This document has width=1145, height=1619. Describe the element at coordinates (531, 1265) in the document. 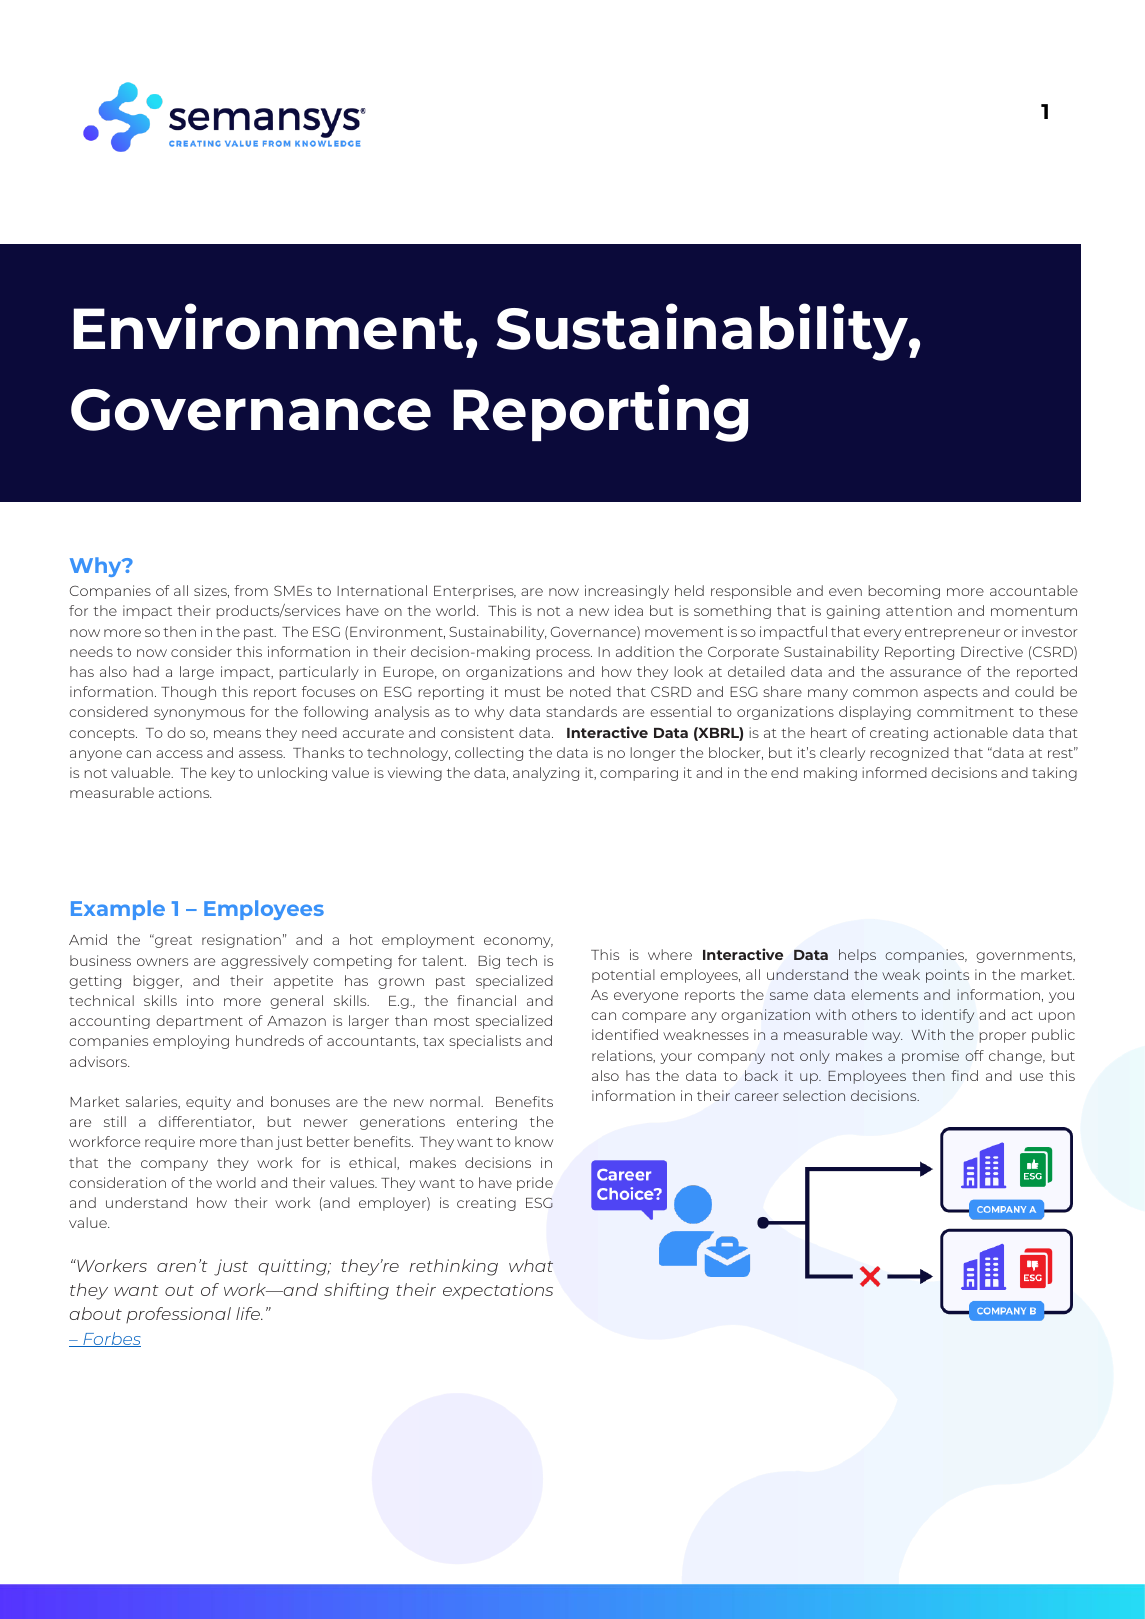

I see `what` at that location.
